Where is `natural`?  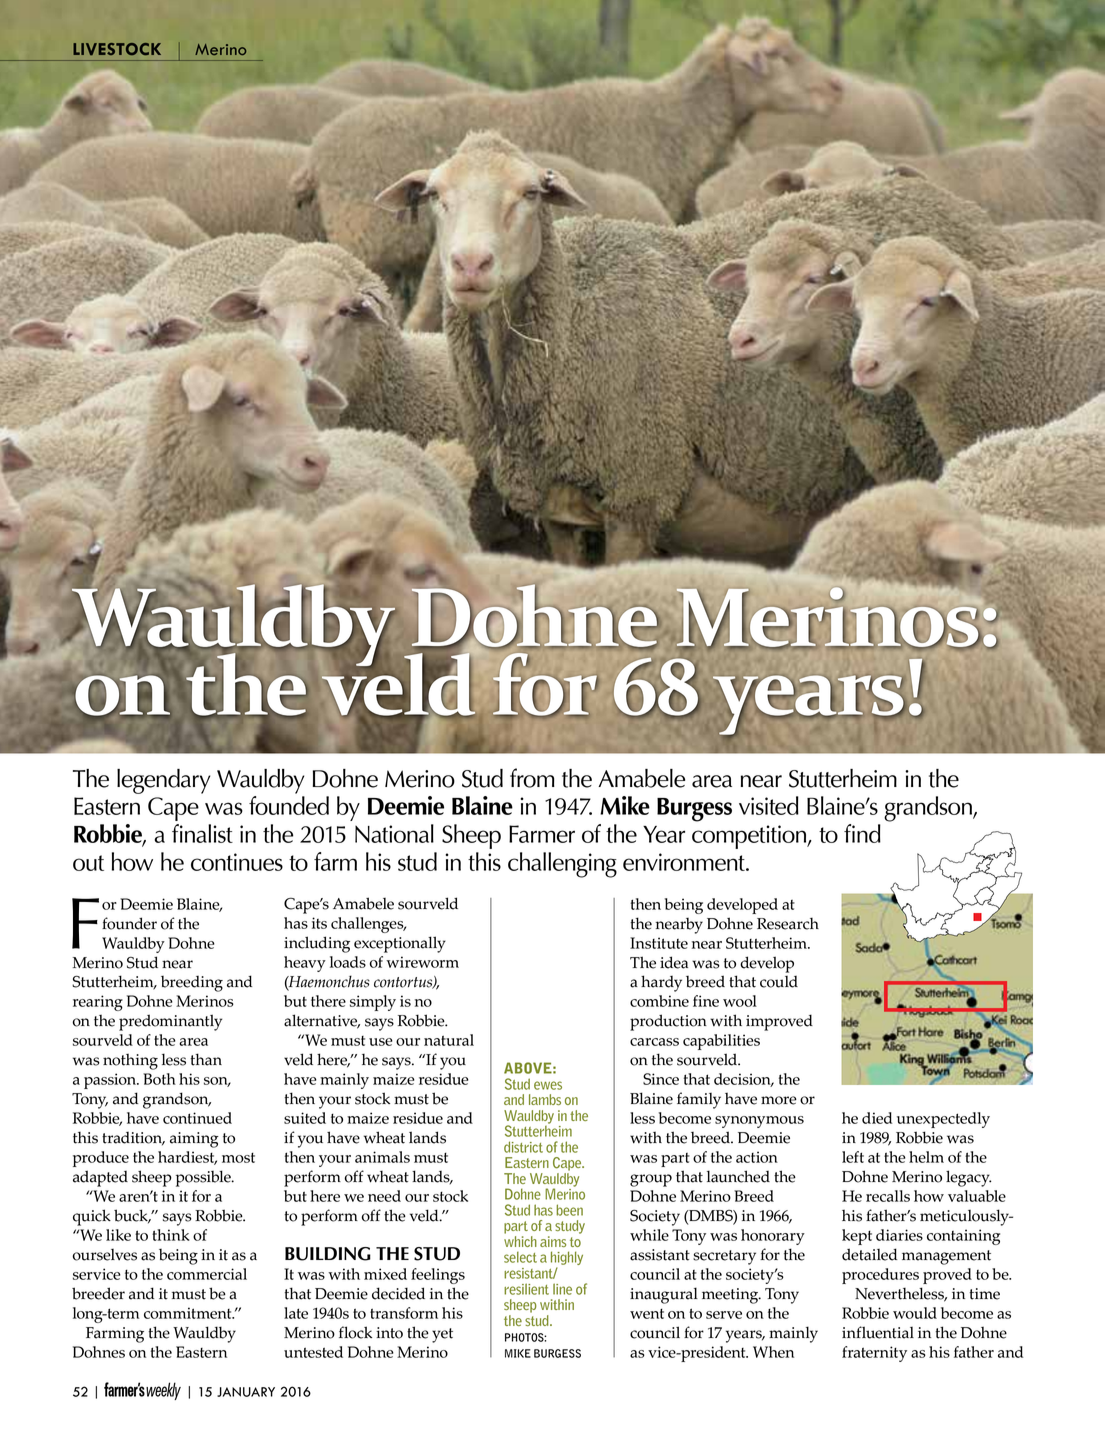 natural is located at coordinates (449, 1040).
